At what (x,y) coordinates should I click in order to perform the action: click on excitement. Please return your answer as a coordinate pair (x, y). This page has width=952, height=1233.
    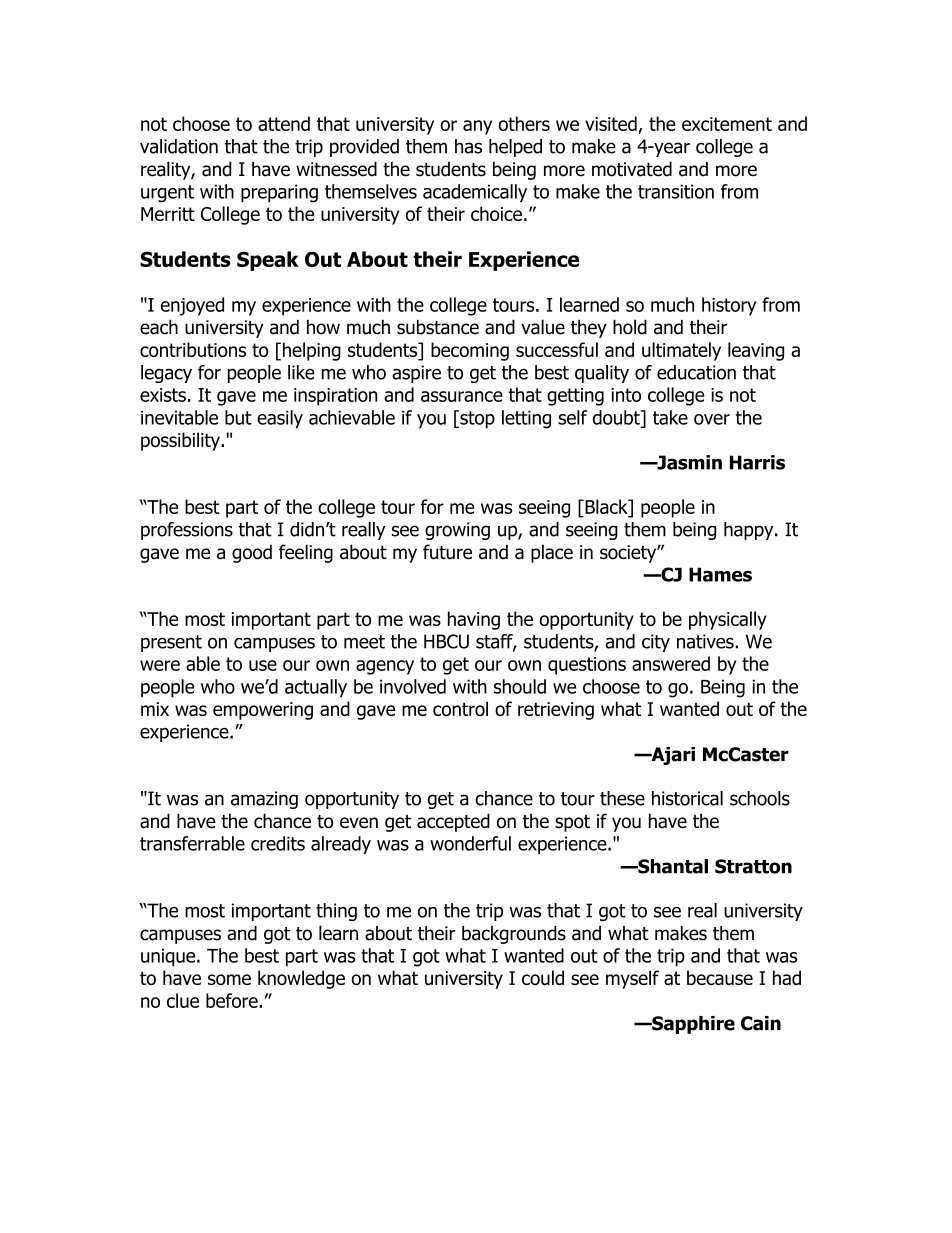
    Looking at the image, I should click on (727, 124).
